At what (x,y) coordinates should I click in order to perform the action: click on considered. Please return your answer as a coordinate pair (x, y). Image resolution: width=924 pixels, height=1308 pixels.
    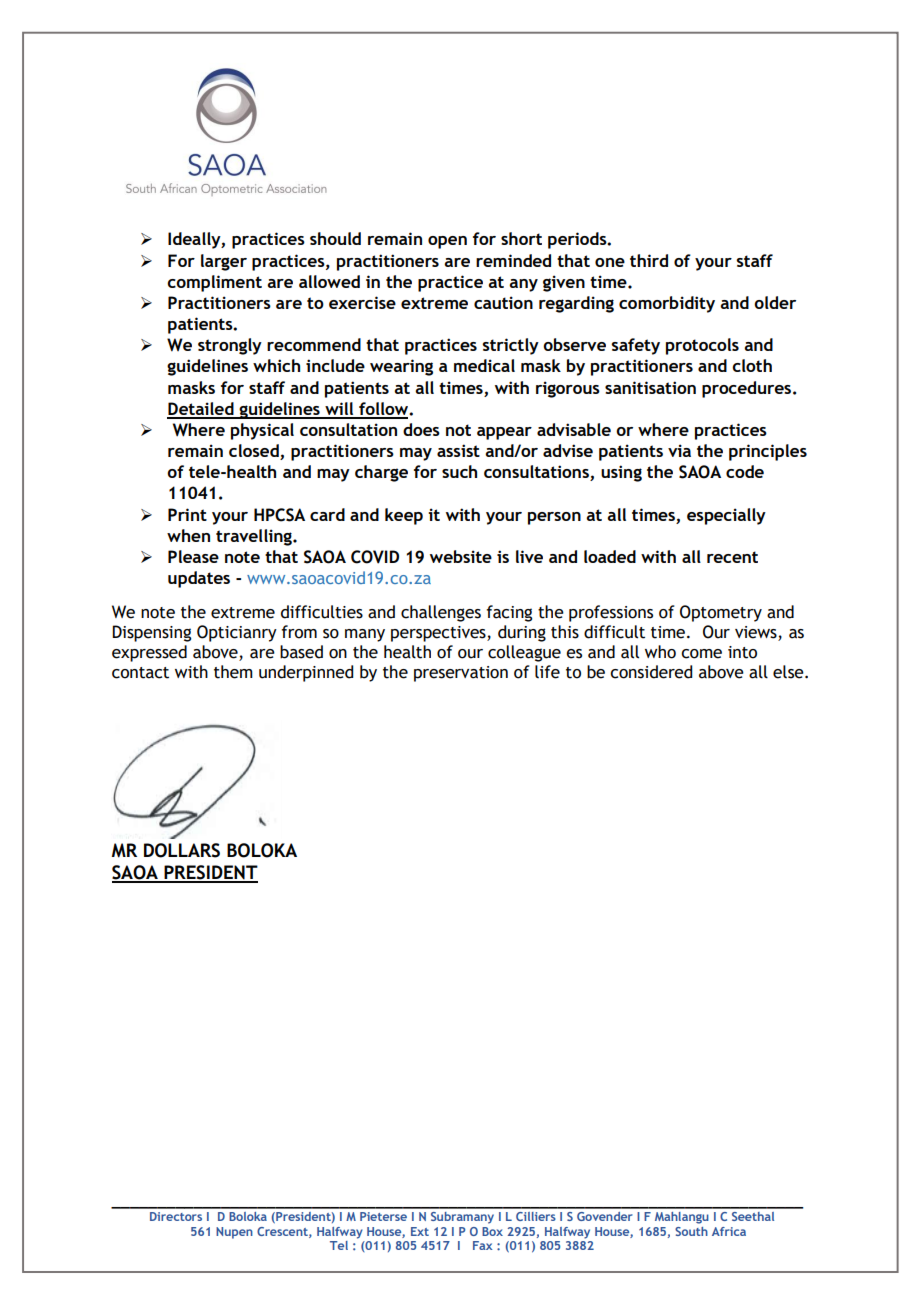
    Looking at the image, I should click on (651, 672).
